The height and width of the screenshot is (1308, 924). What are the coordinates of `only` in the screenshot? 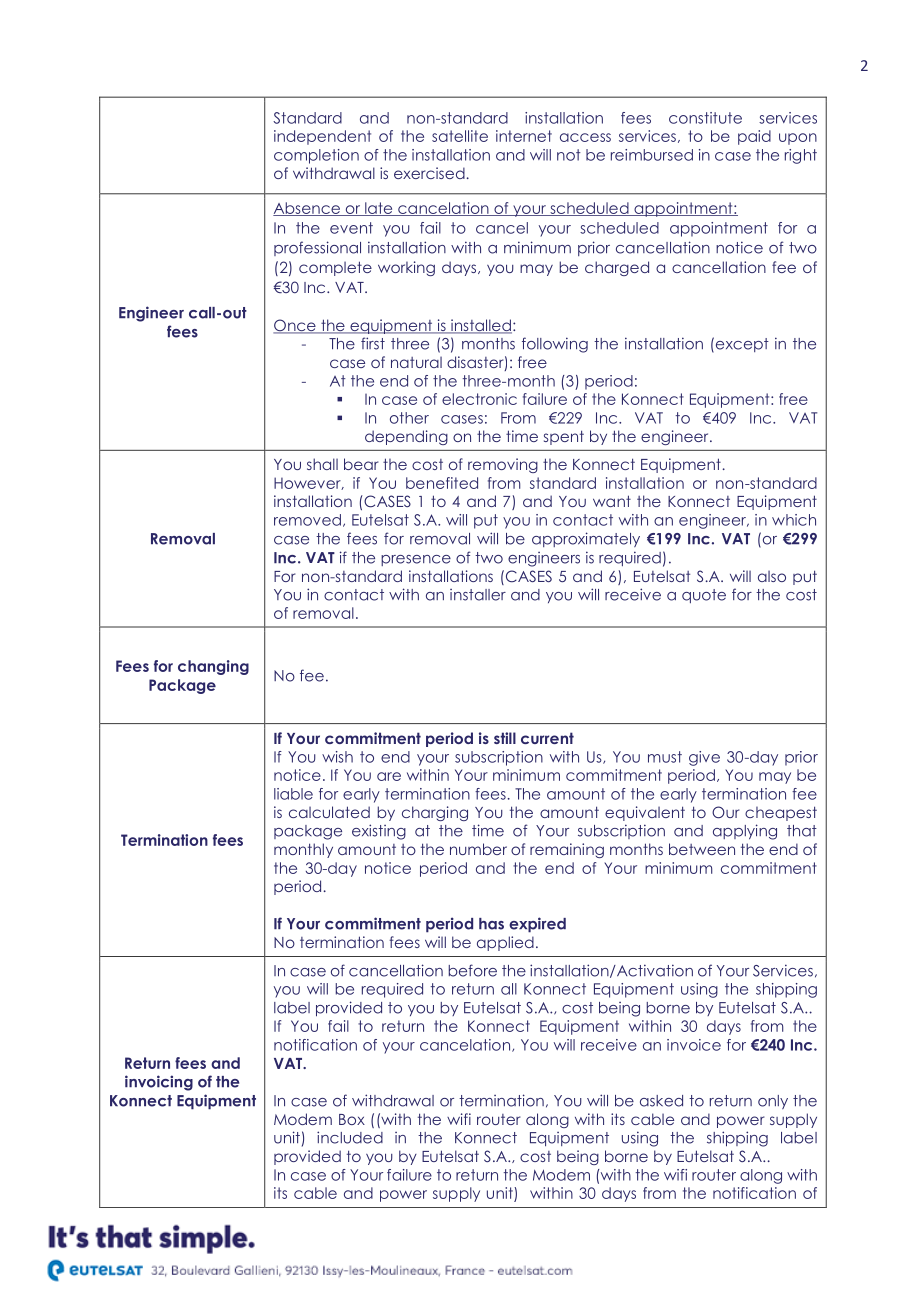 It's located at (773, 1102).
